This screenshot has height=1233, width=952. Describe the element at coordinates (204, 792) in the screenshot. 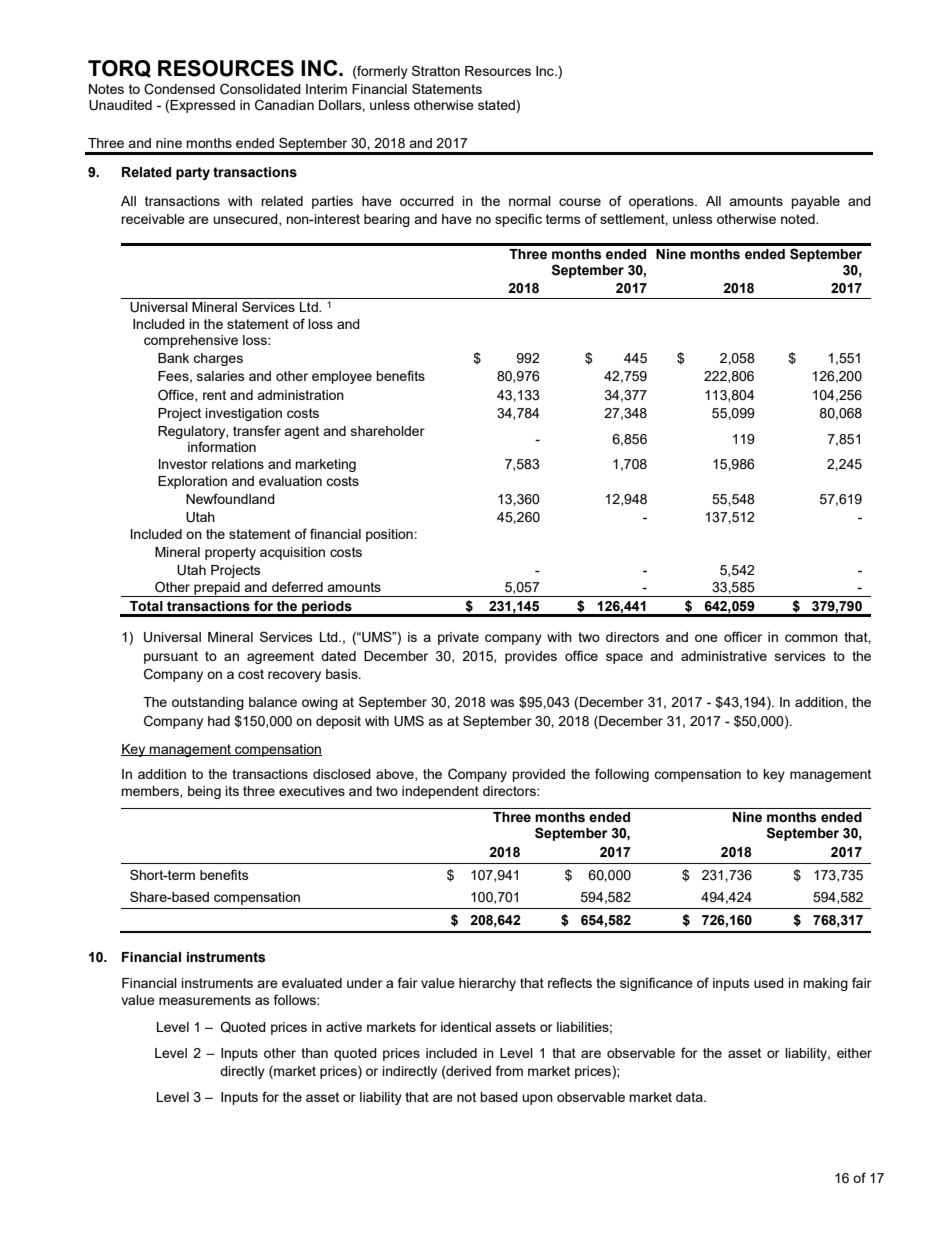

I see `being` at that location.
